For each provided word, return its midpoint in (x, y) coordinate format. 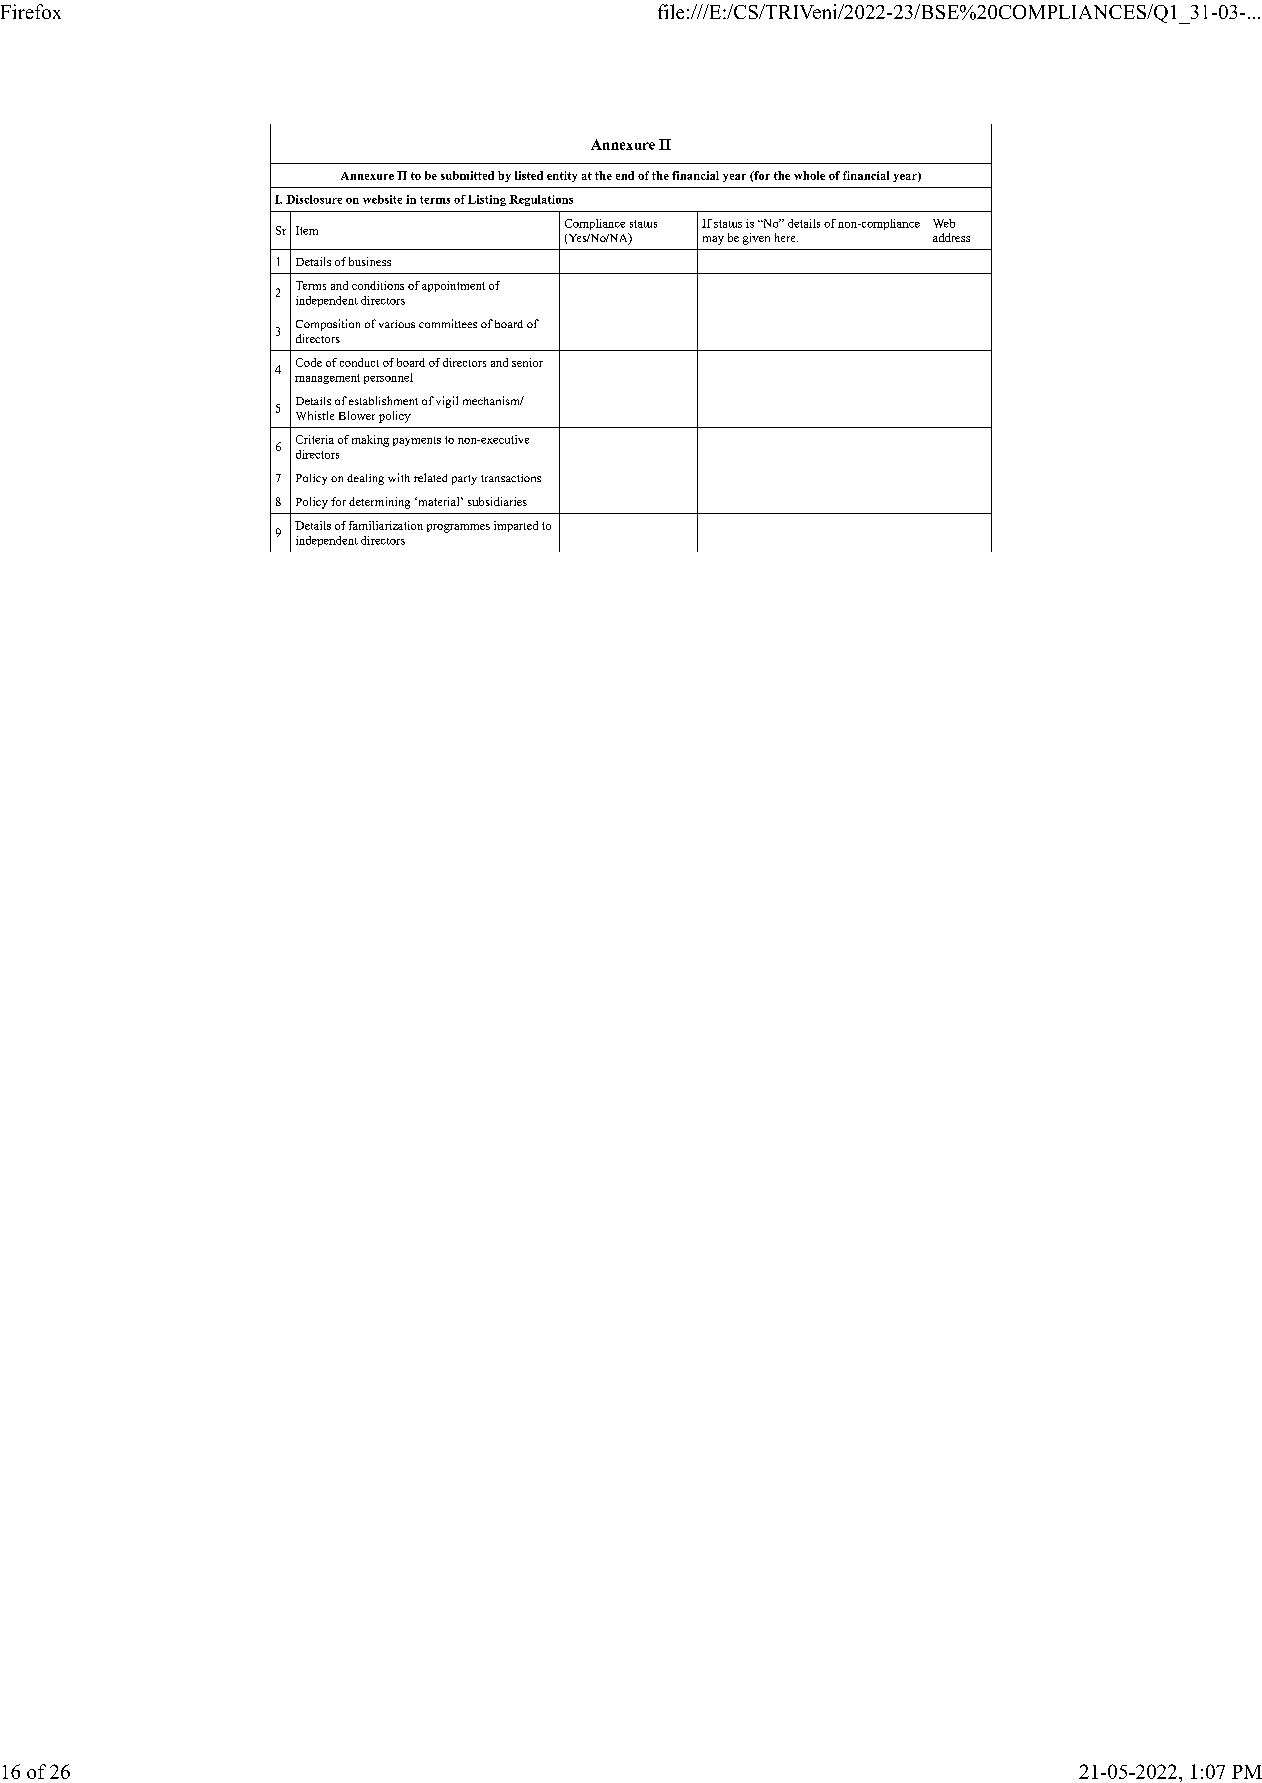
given (756, 239)
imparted (516, 526)
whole (809, 175)
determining (379, 503)
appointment (453, 286)
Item (307, 230)
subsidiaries (497, 501)
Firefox (31, 11)
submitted (467, 175)
